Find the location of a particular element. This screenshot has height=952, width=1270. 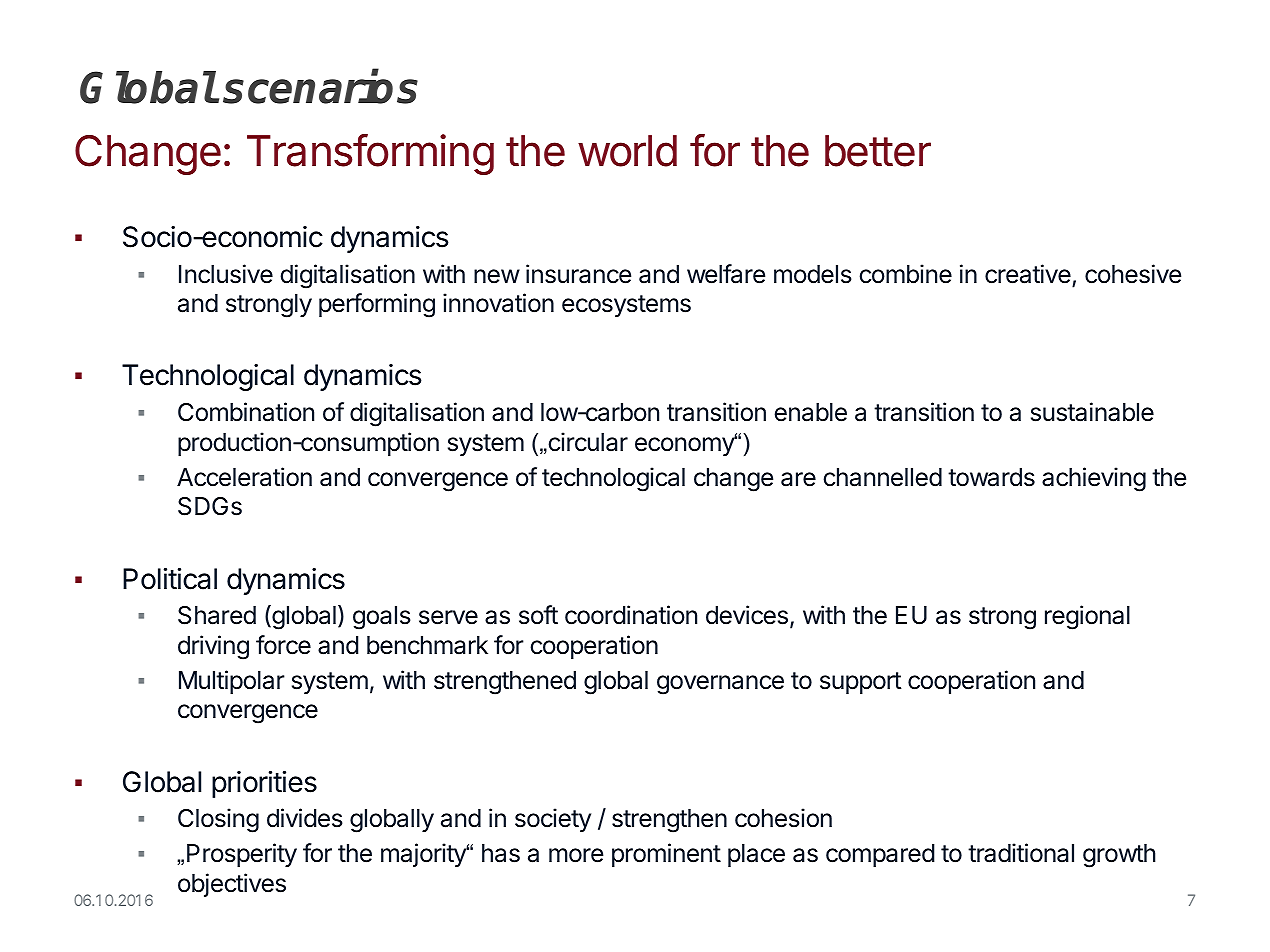

world is located at coordinates (627, 151).
